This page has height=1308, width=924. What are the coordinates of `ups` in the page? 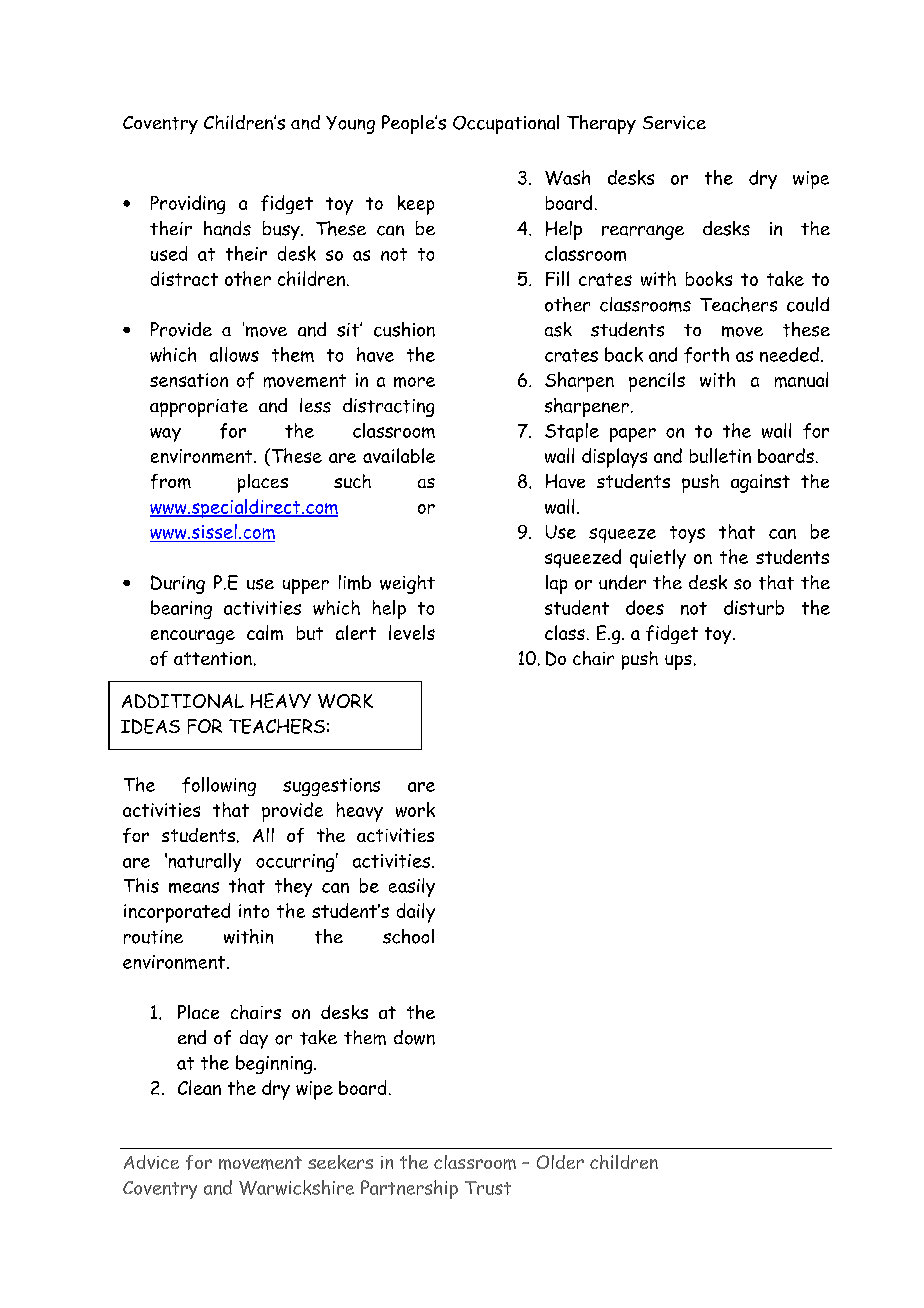 It's located at (678, 662).
